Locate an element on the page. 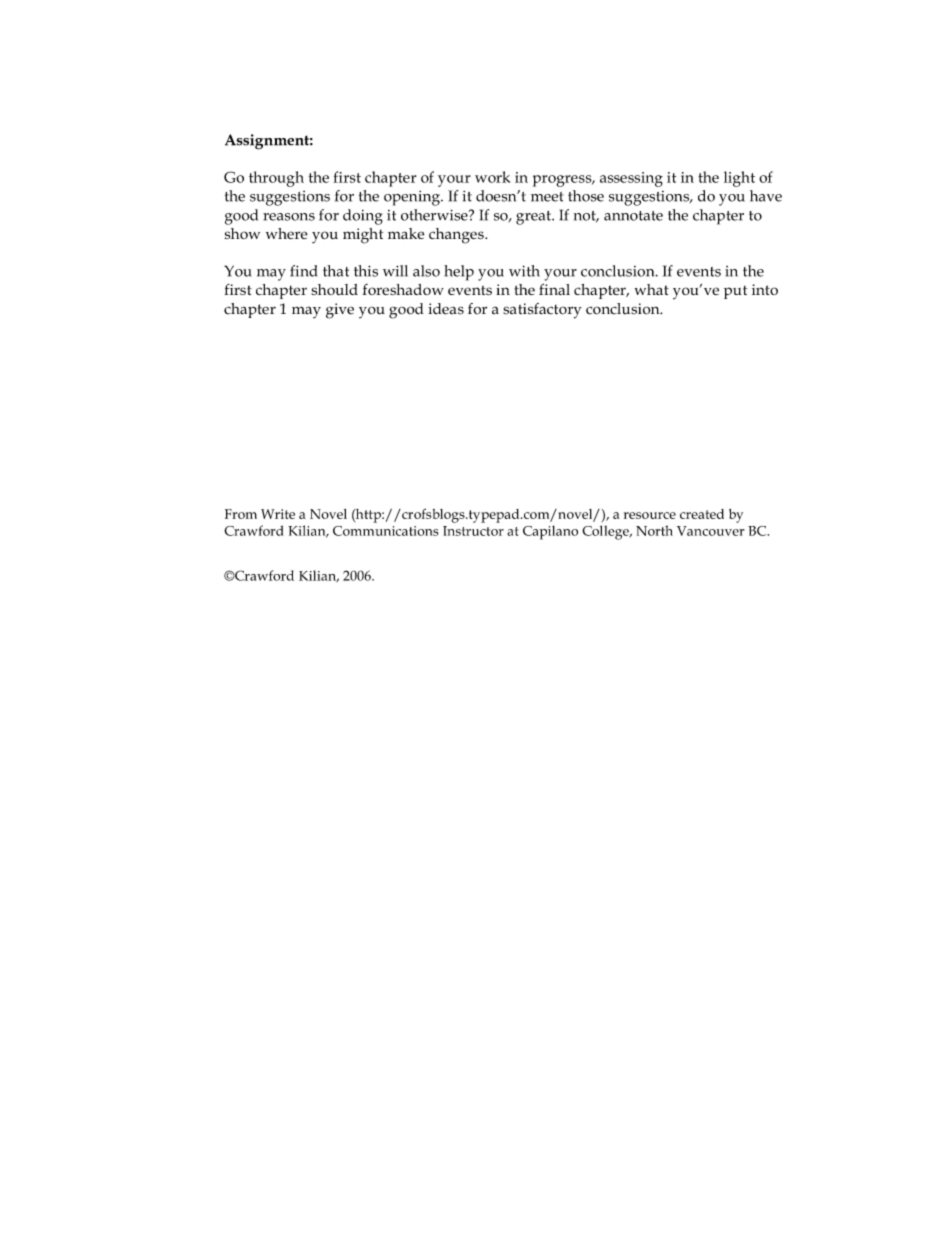 The height and width of the page is (1233, 952). From is located at coordinates (241, 514).
